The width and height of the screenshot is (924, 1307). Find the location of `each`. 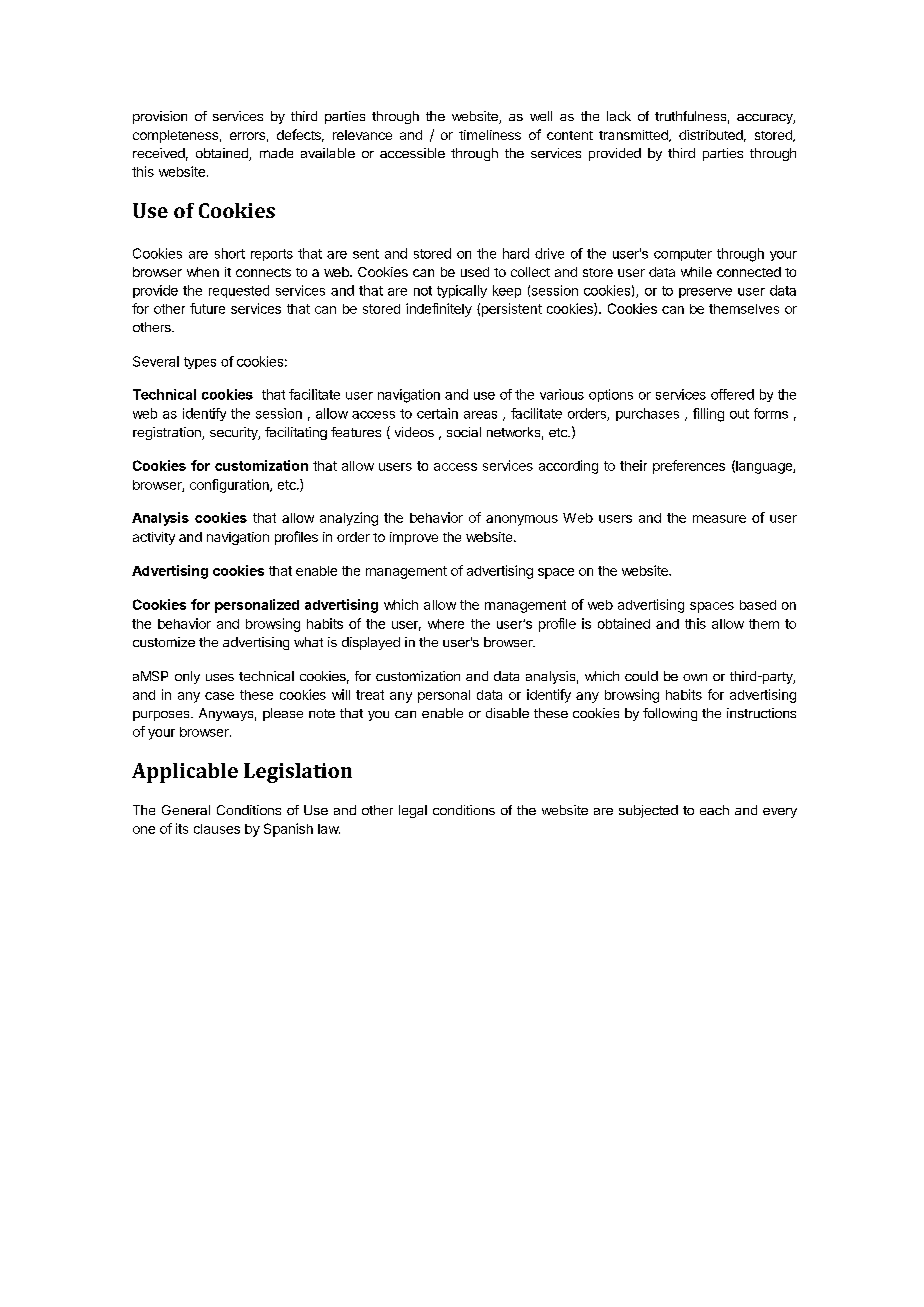

each is located at coordinates (714, 810).
